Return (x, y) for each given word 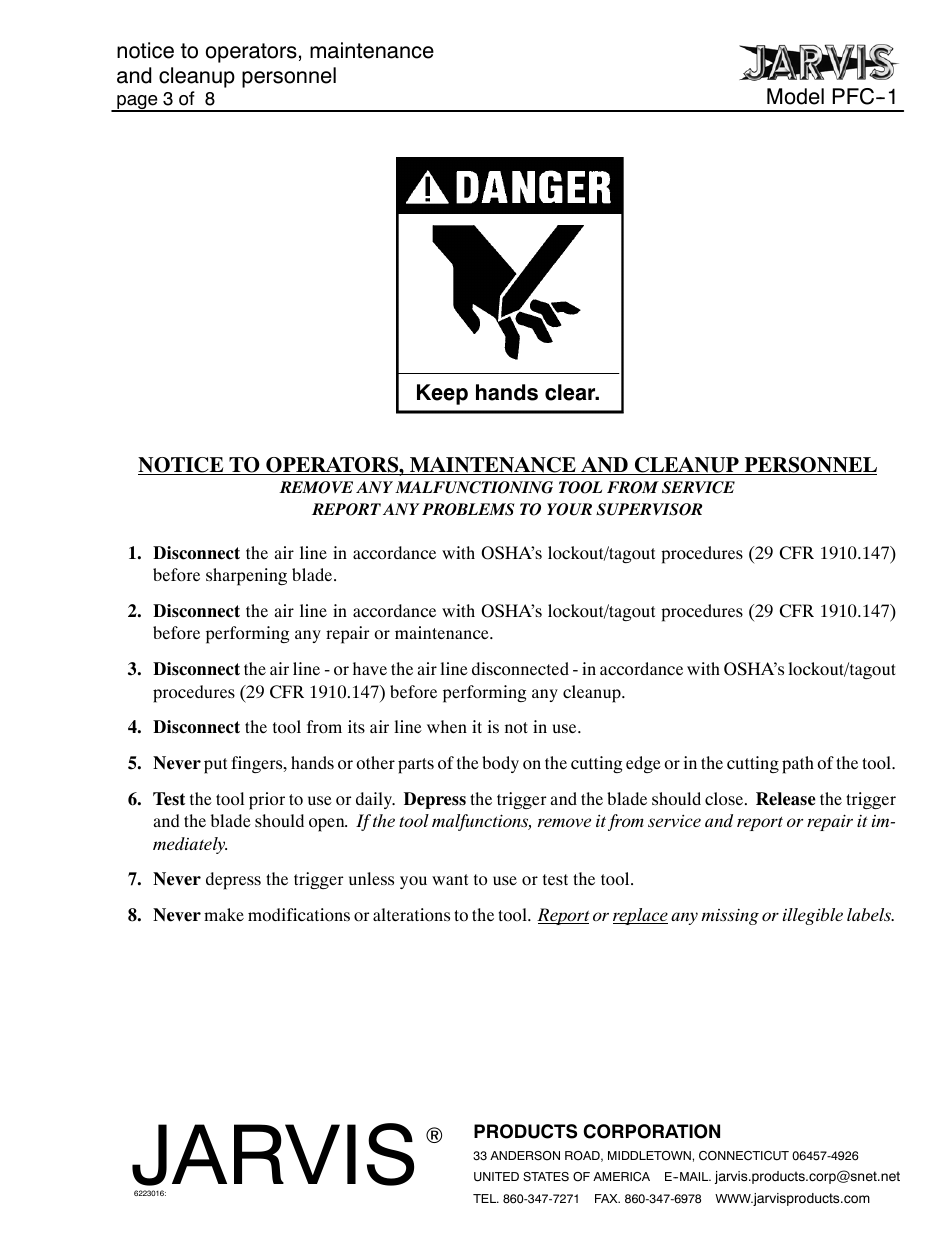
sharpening (246, 577)
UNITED (496, 1177)
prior (267, 801)
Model (795, 96)
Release (786, 799)
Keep (442, 394)
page (137, 103)
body (500, 764)
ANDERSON (525, 1156)
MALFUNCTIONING (474, 487)
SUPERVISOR (649, 509)
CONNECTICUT (744, 1156)
